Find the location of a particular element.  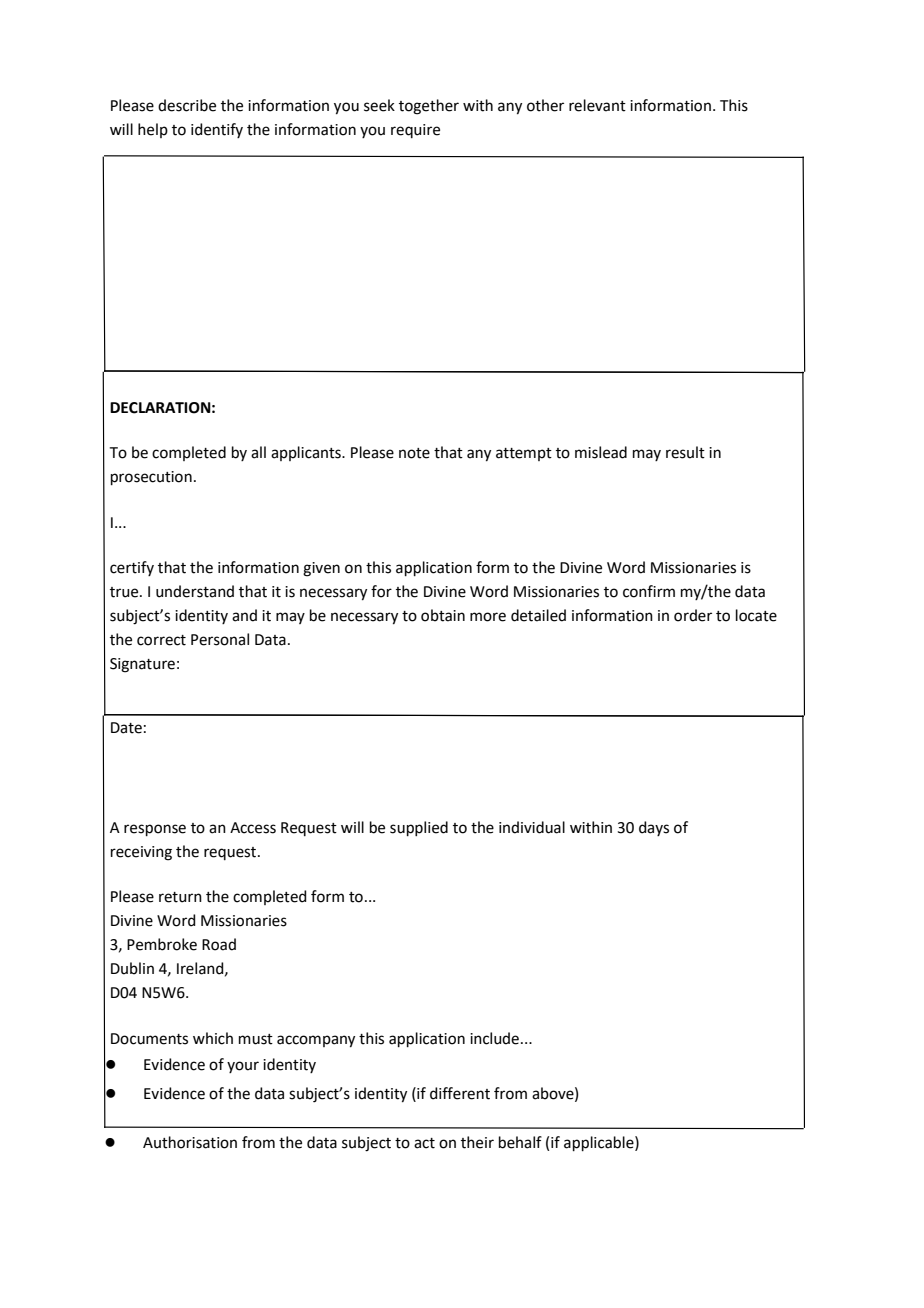

result is located at coordinates (685, 452).
